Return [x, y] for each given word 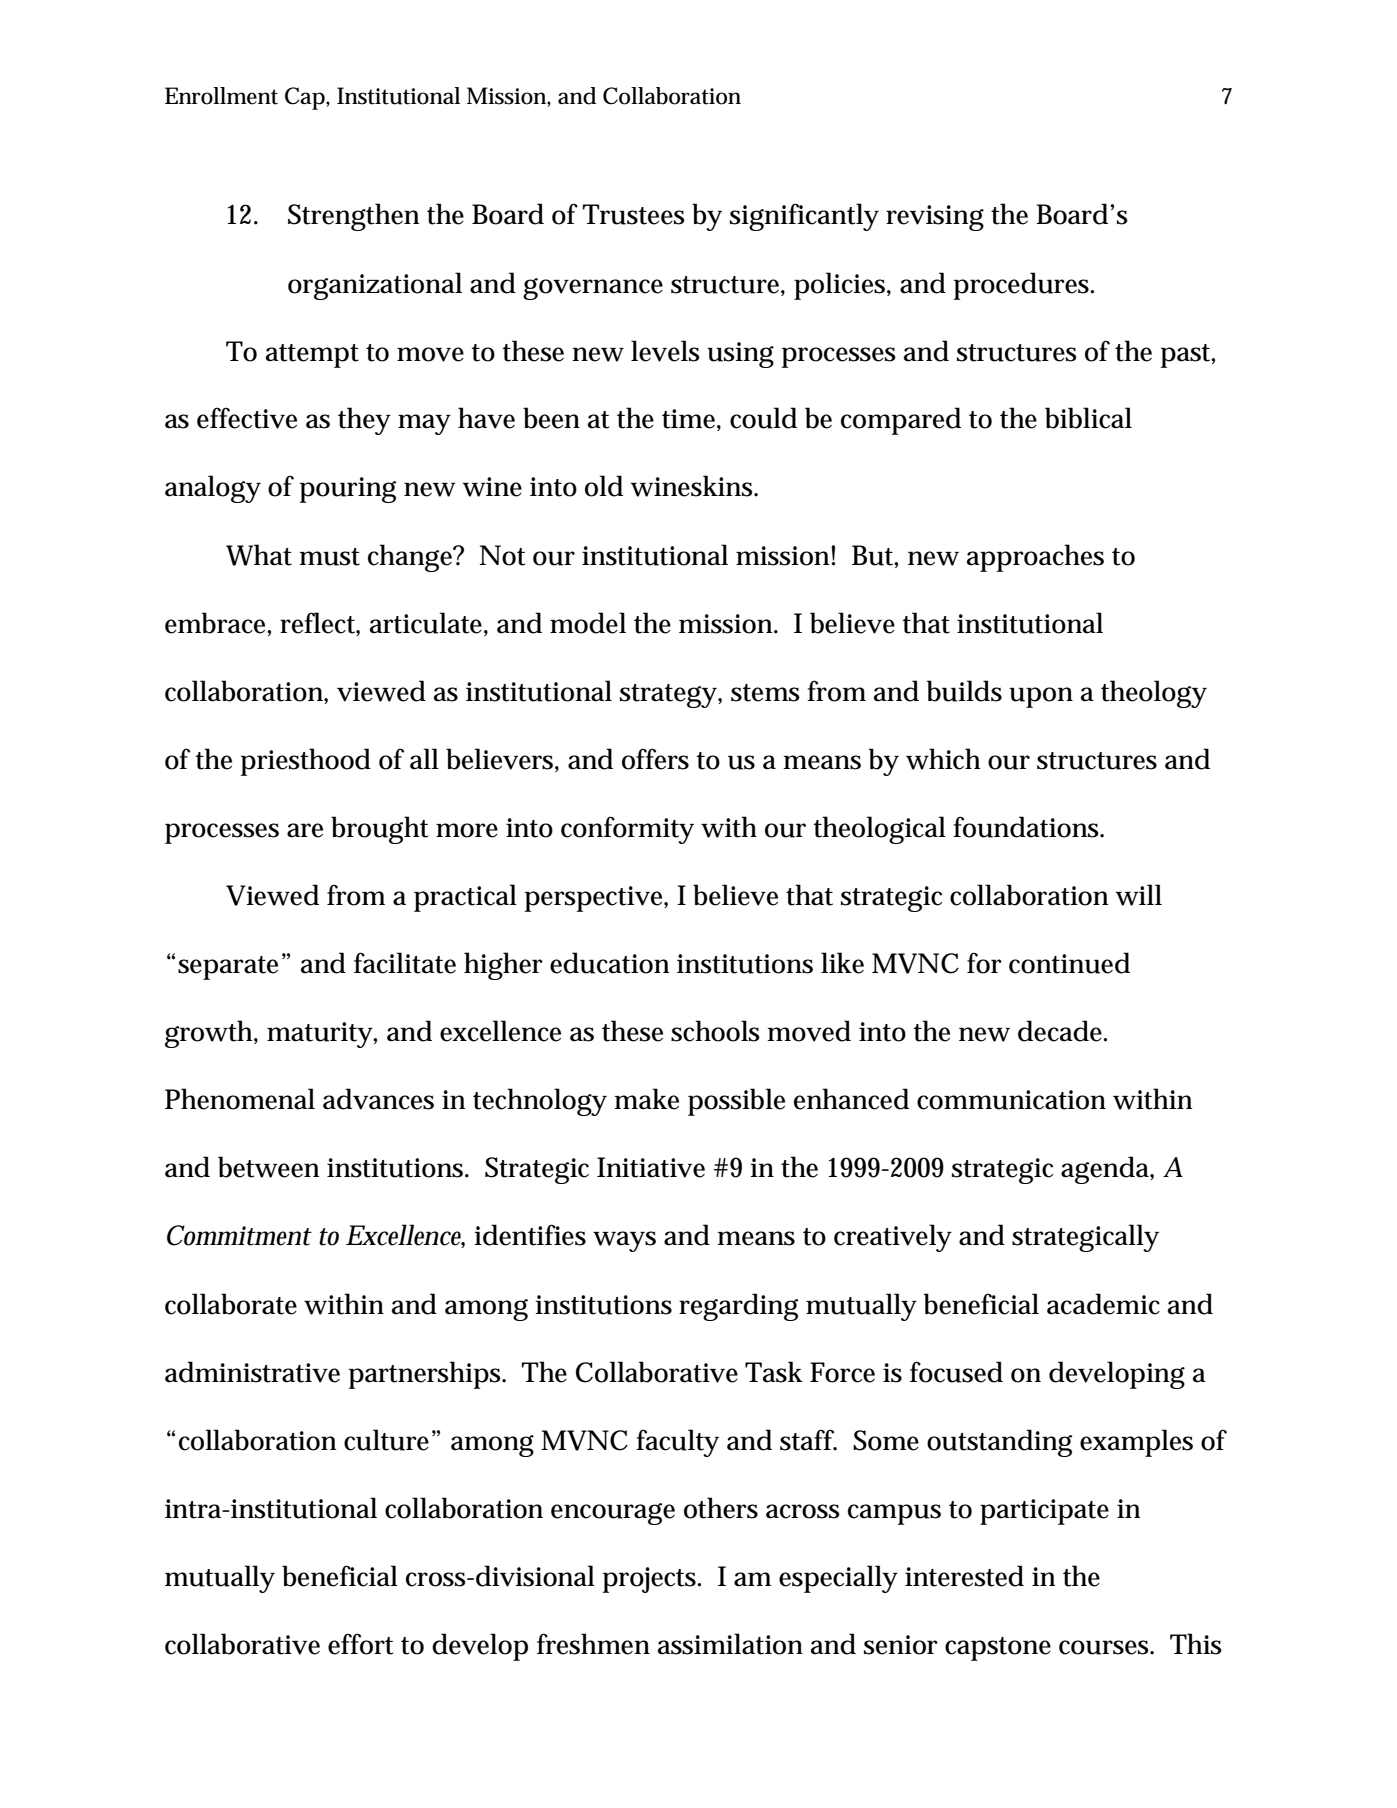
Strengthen [353, 217]
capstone [998, 1649]
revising [935, 218]
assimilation [730, 1644]
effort [361, 1644]
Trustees [634, 214]
